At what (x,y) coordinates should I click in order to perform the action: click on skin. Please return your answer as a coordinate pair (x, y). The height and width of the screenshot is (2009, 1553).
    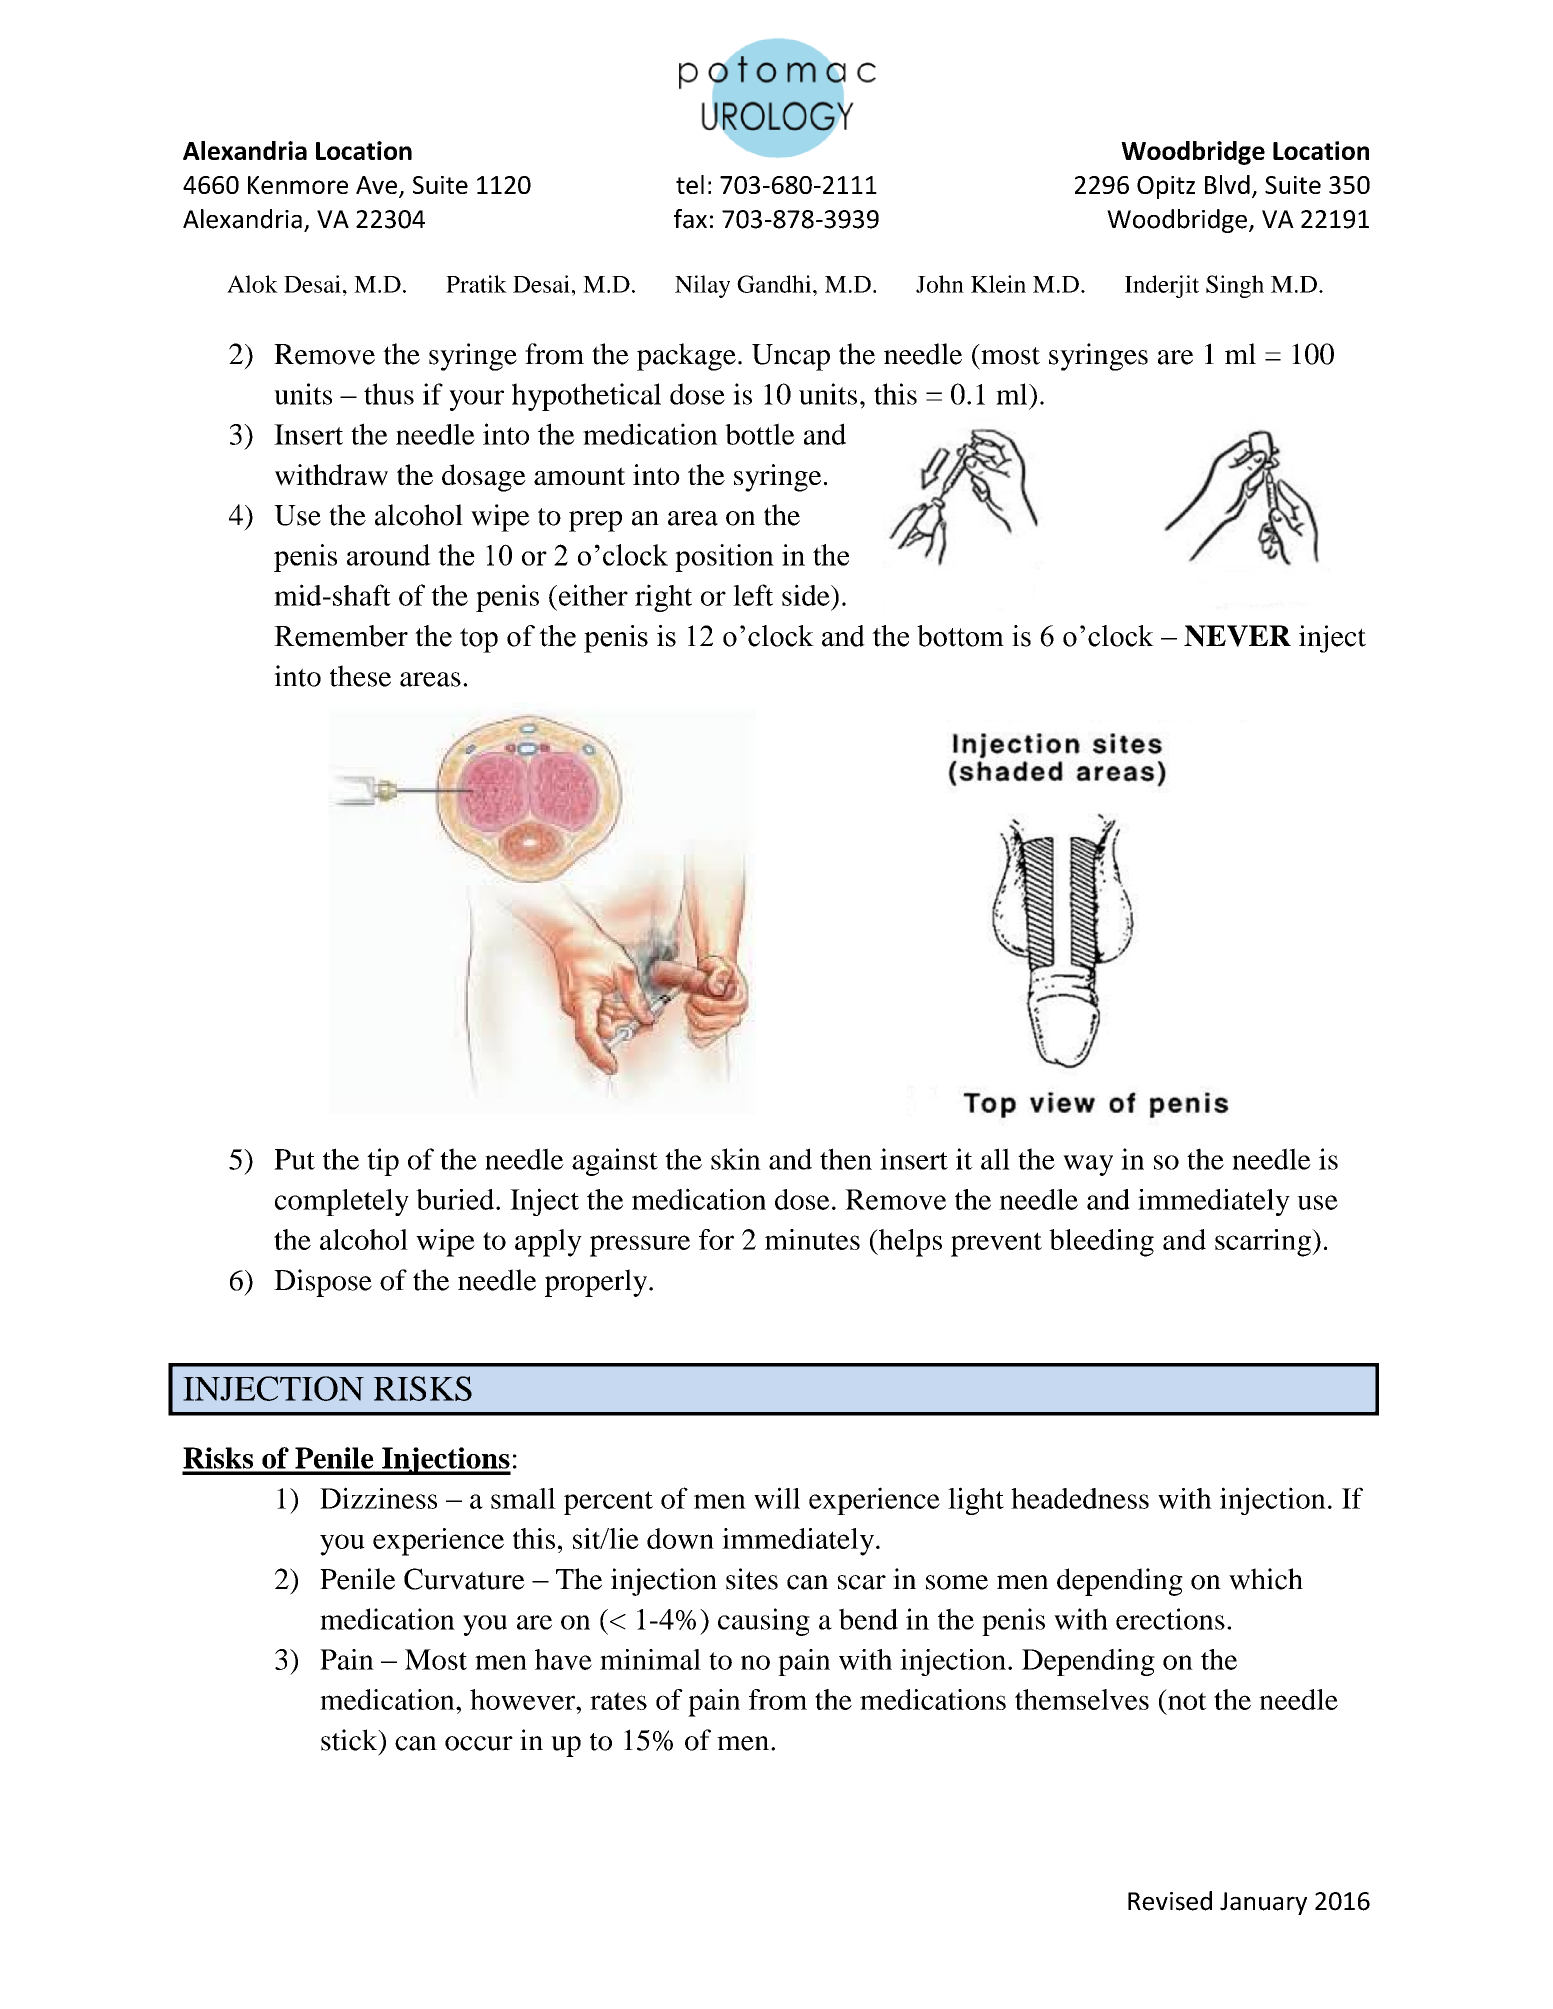
    Looking at the image, I should click on (736, 1159).
